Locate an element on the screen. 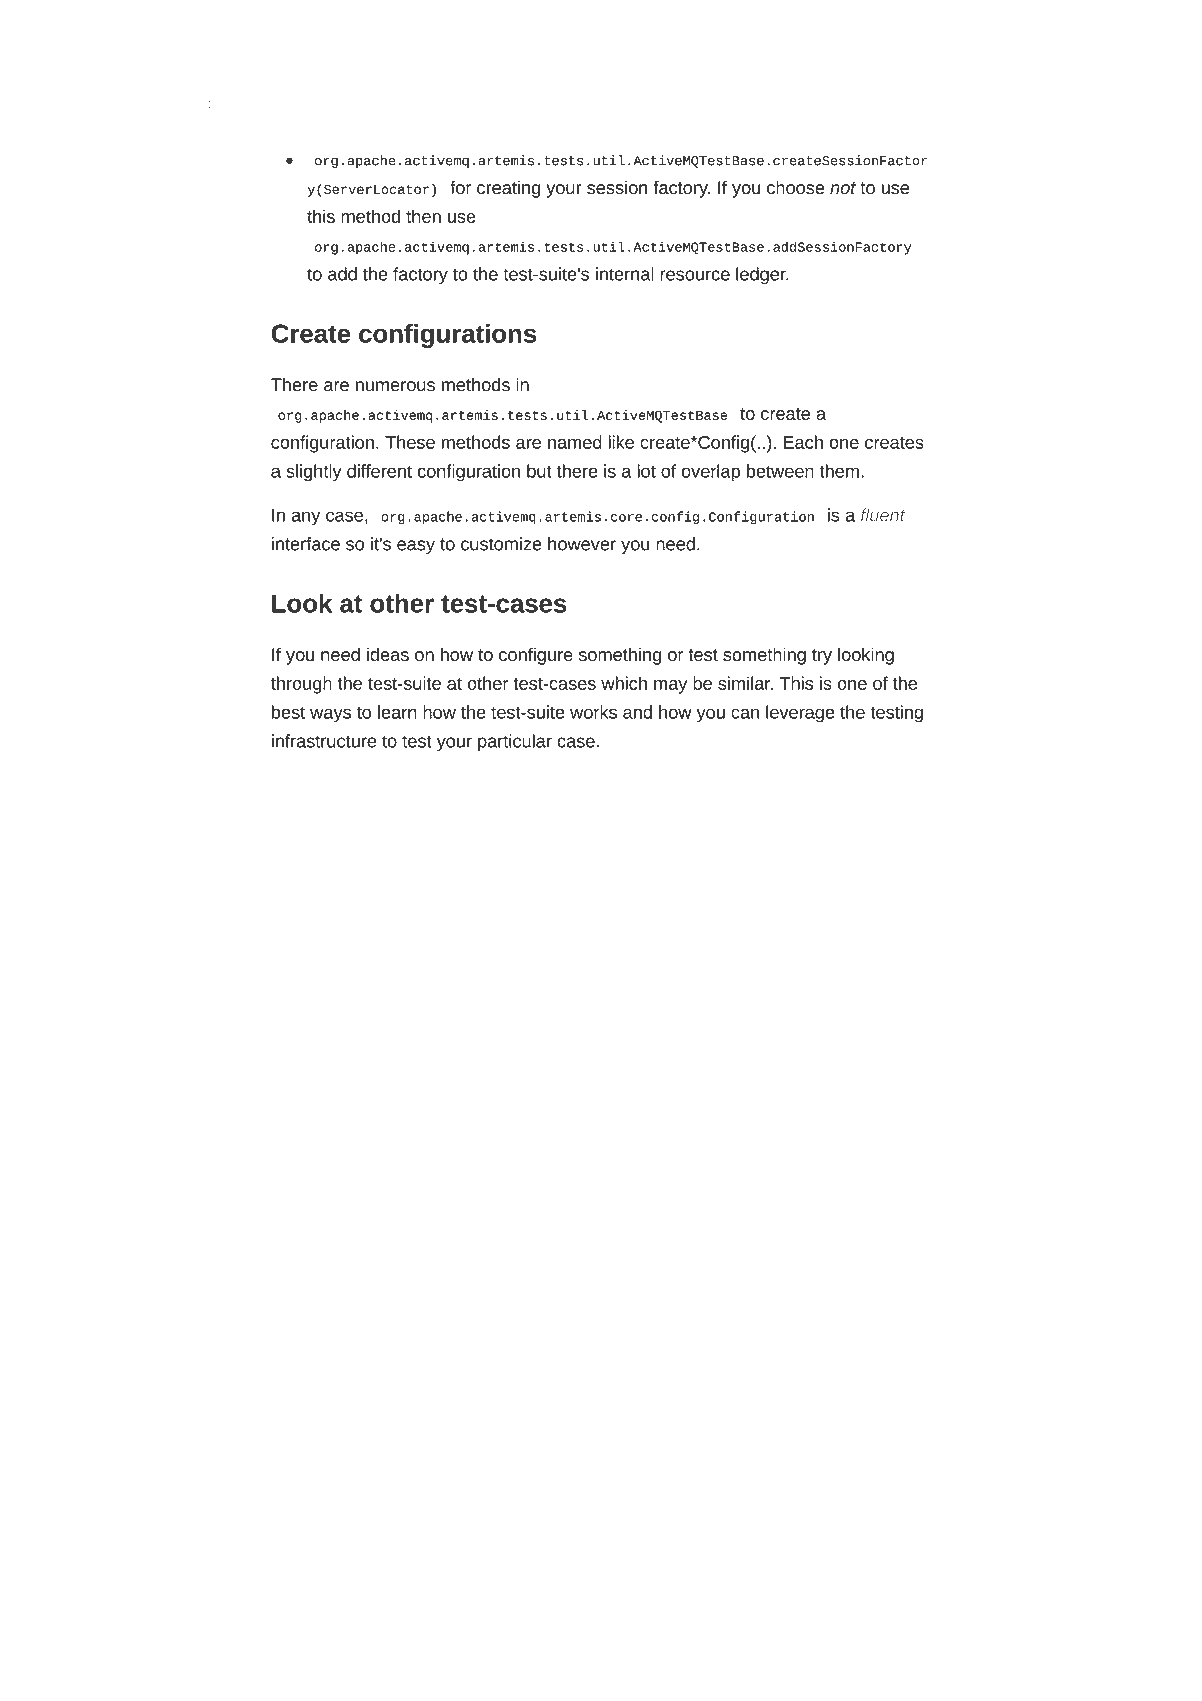  choose is located at coordinates (796, 187).
